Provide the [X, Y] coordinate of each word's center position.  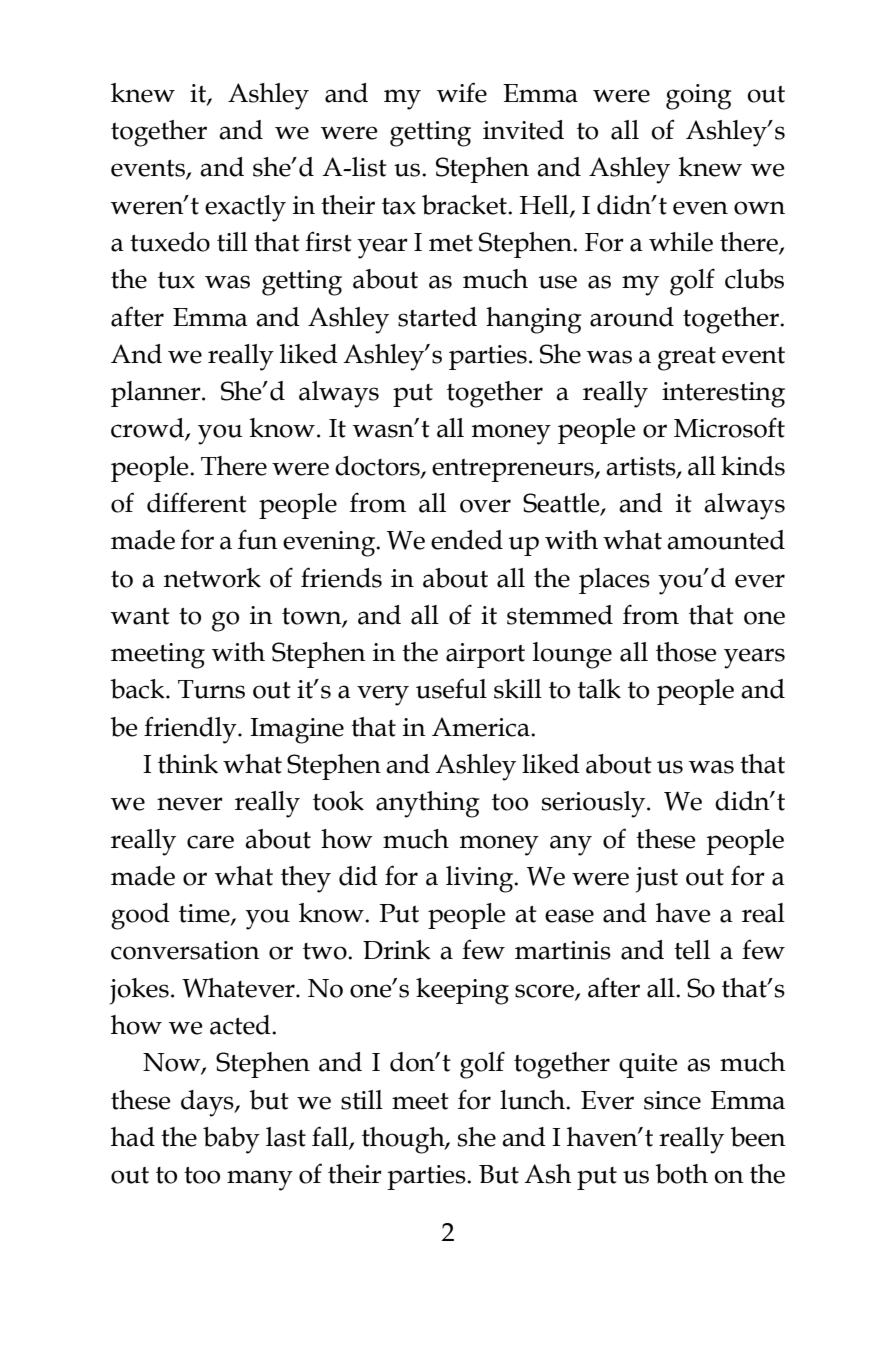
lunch [533, 1100]
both [681, 1174]
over [485, 506]
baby [231, 1140]
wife [462, 92]
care [210, 842]
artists [642, 467]
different [197, 502]
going [699, 97]
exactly [245, 208]
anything [428, 804]
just [656, 880]
